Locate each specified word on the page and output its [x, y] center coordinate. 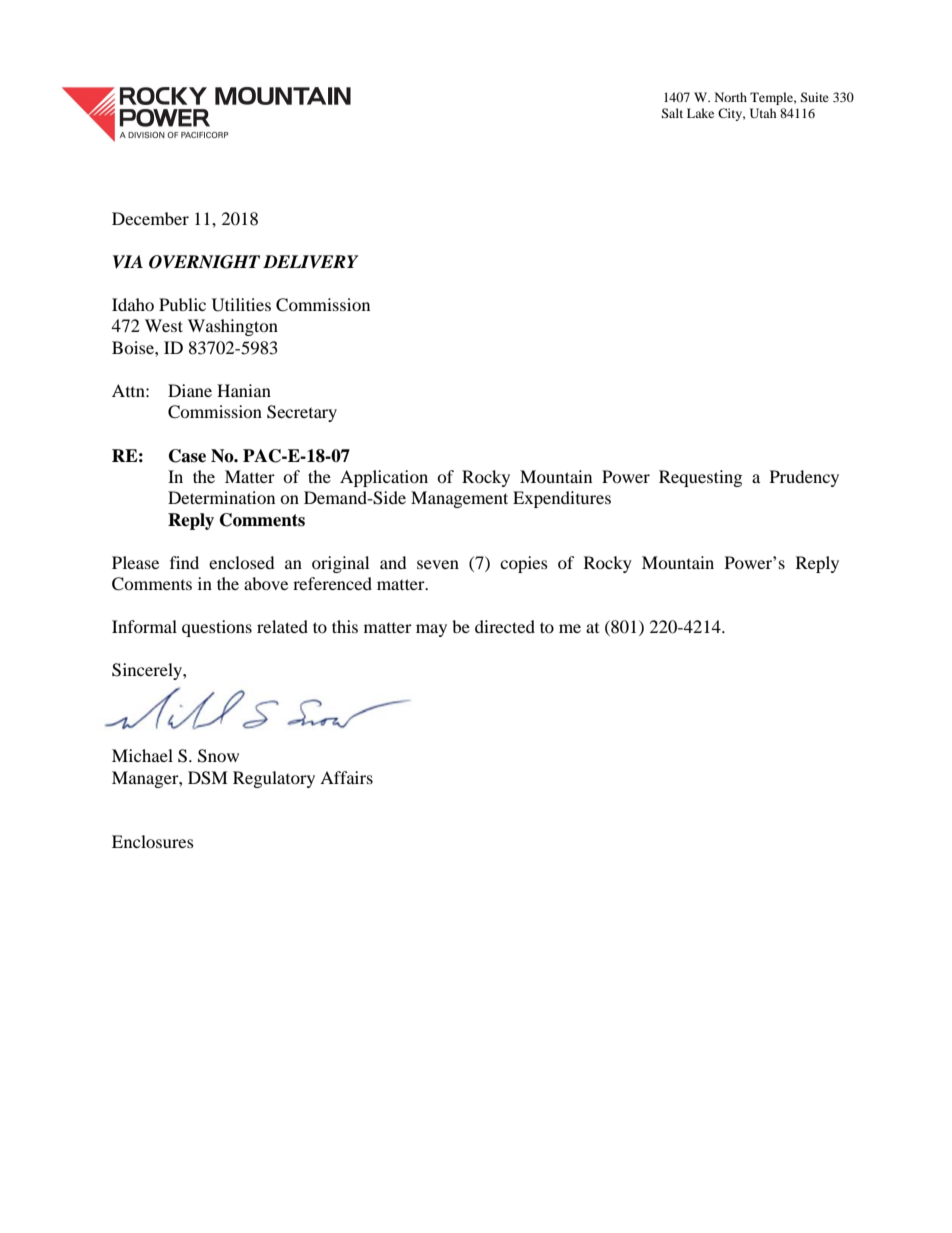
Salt [672, 113]
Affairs [346, 777]
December [150, 218]
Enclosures [153, 841]
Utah [763, 113]
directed [505, 626]
